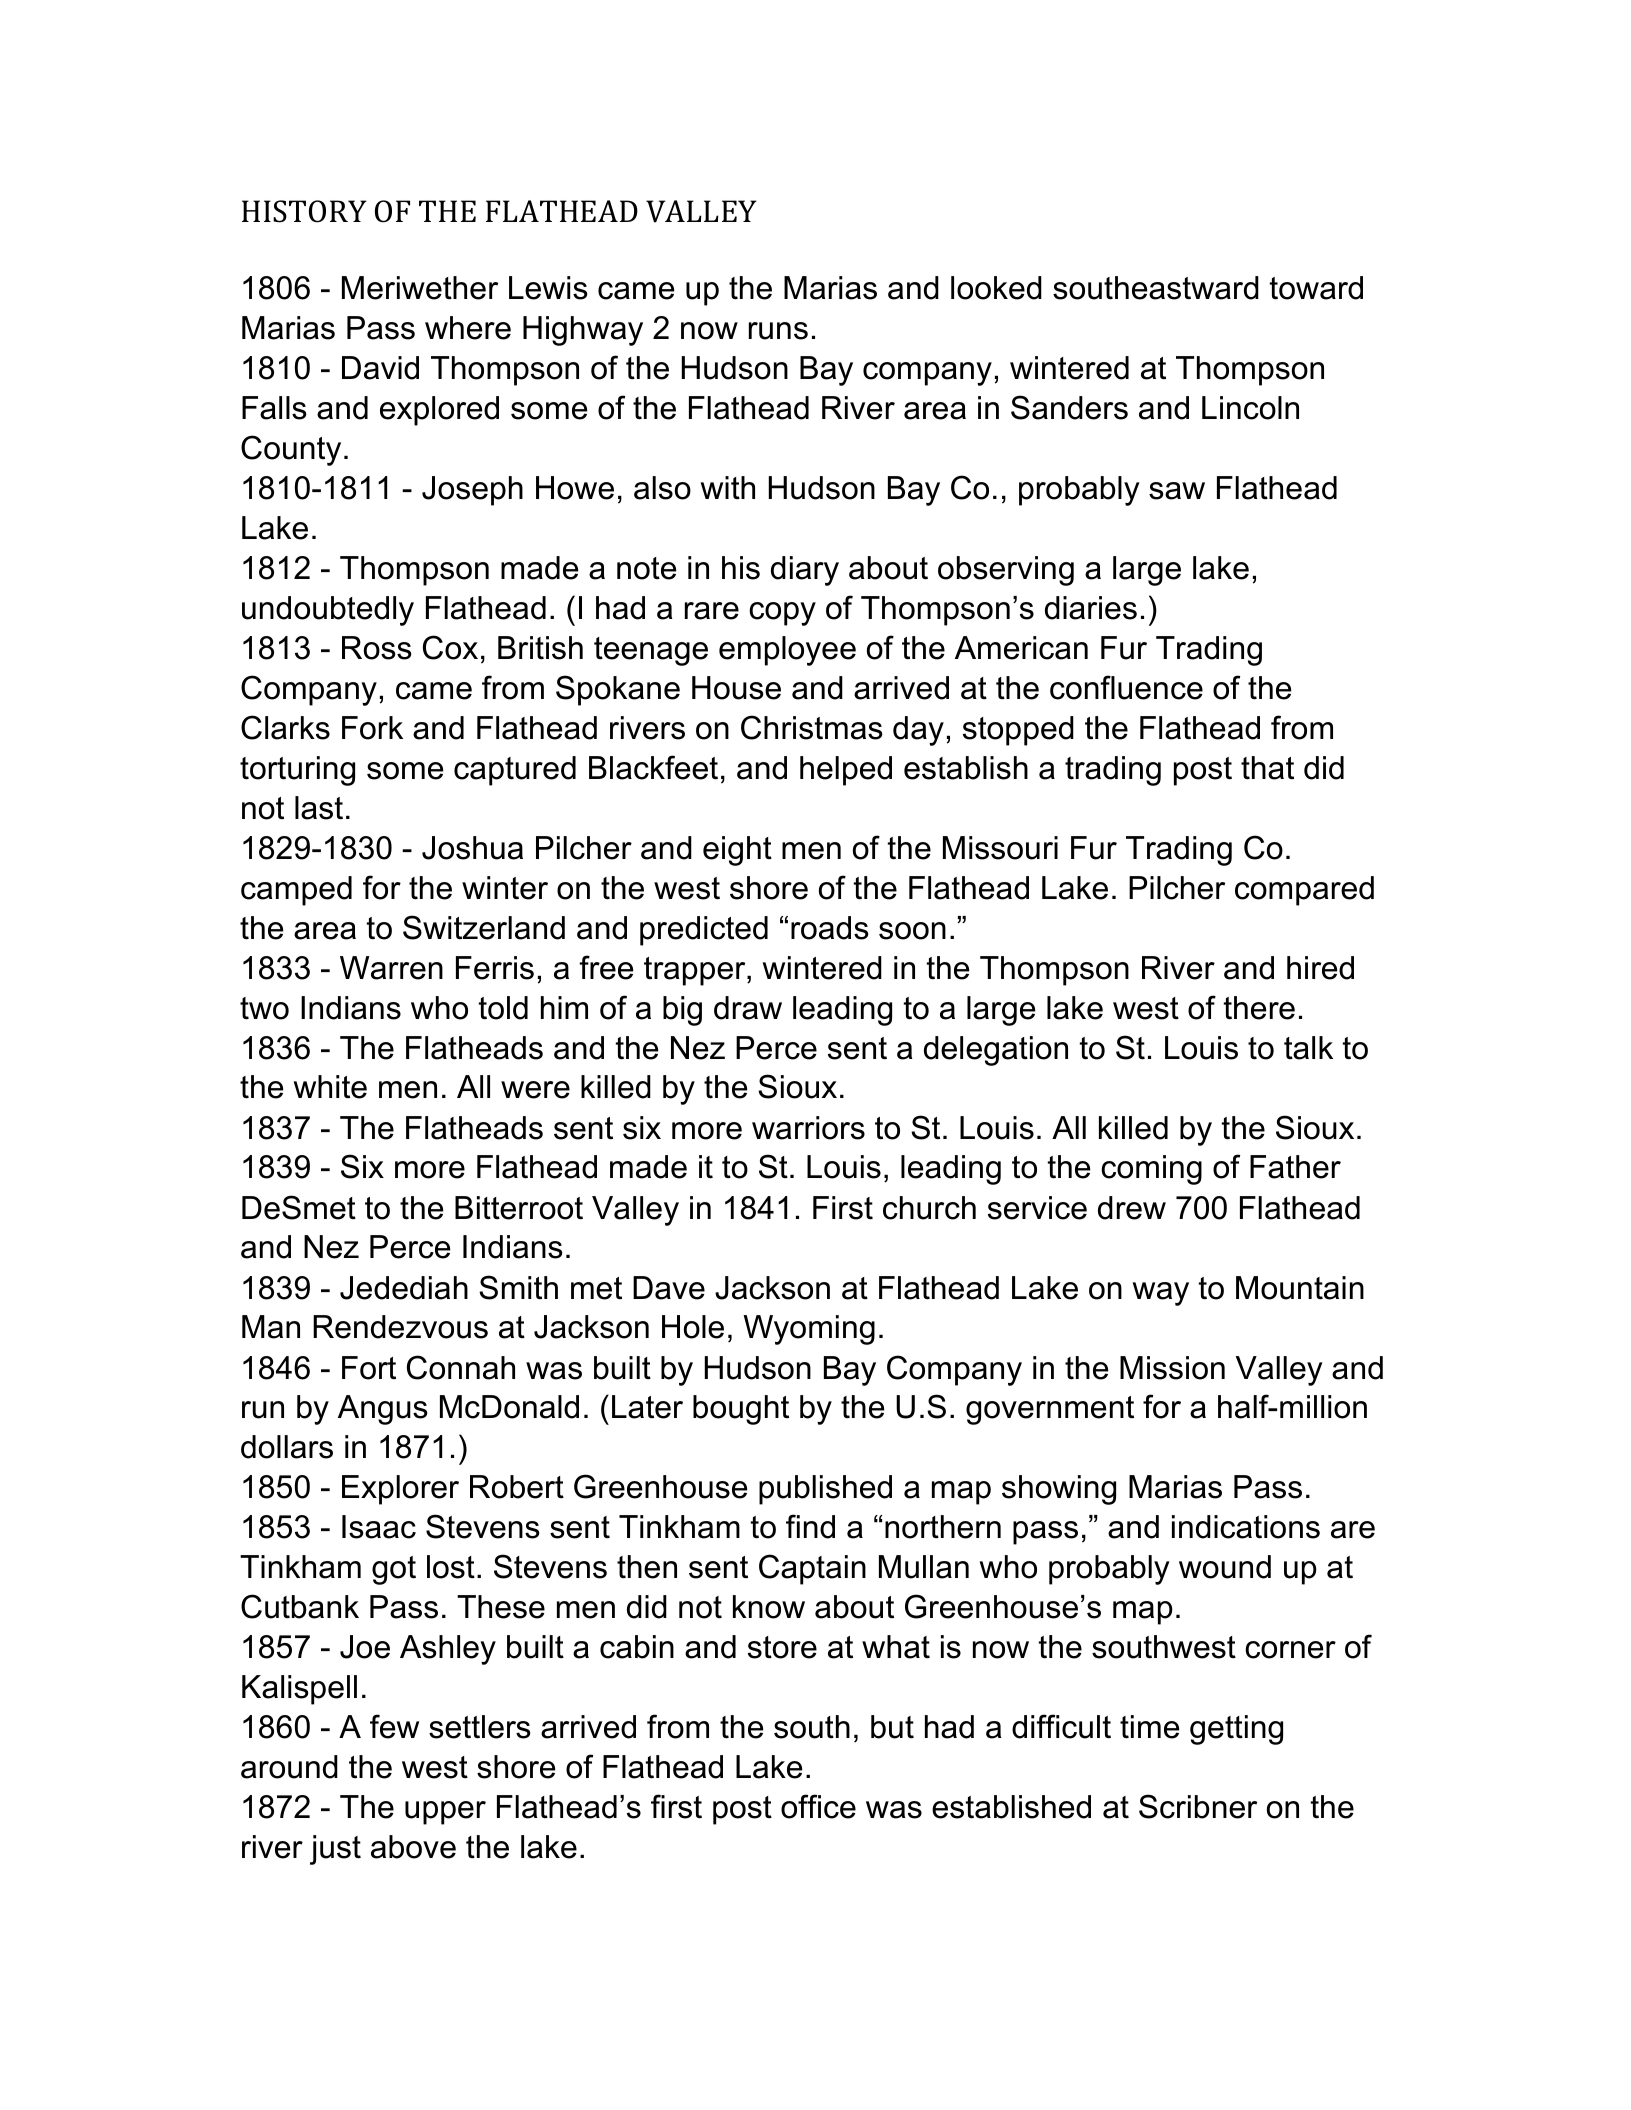 This screenshot has height=2110, width=1631. What do you see at coordinates (748, 1008) in the screenshot?
I see `draw` at bounding box center [748, 1008].
